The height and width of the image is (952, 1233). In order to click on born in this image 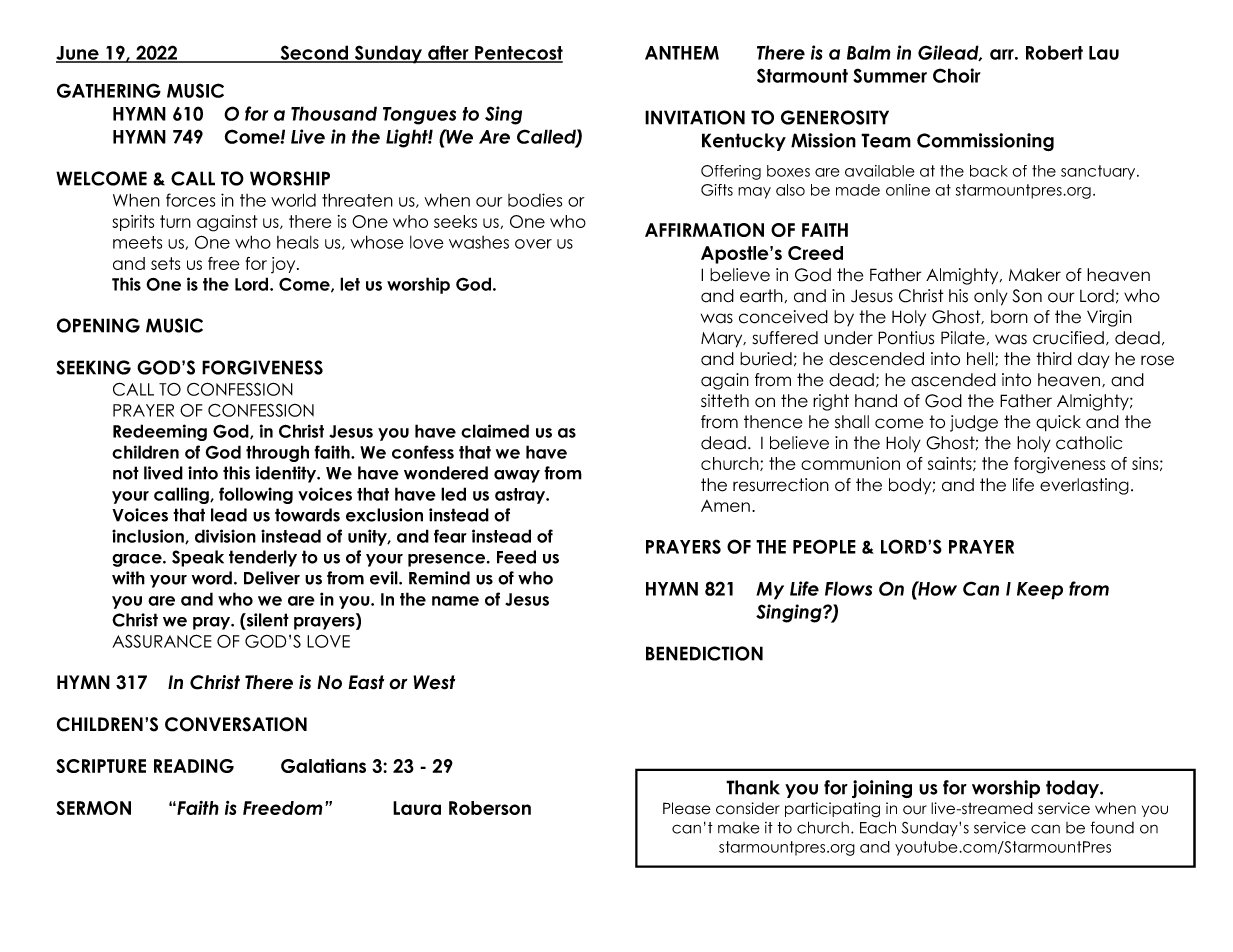, I will do `click(1009, 317)`.
